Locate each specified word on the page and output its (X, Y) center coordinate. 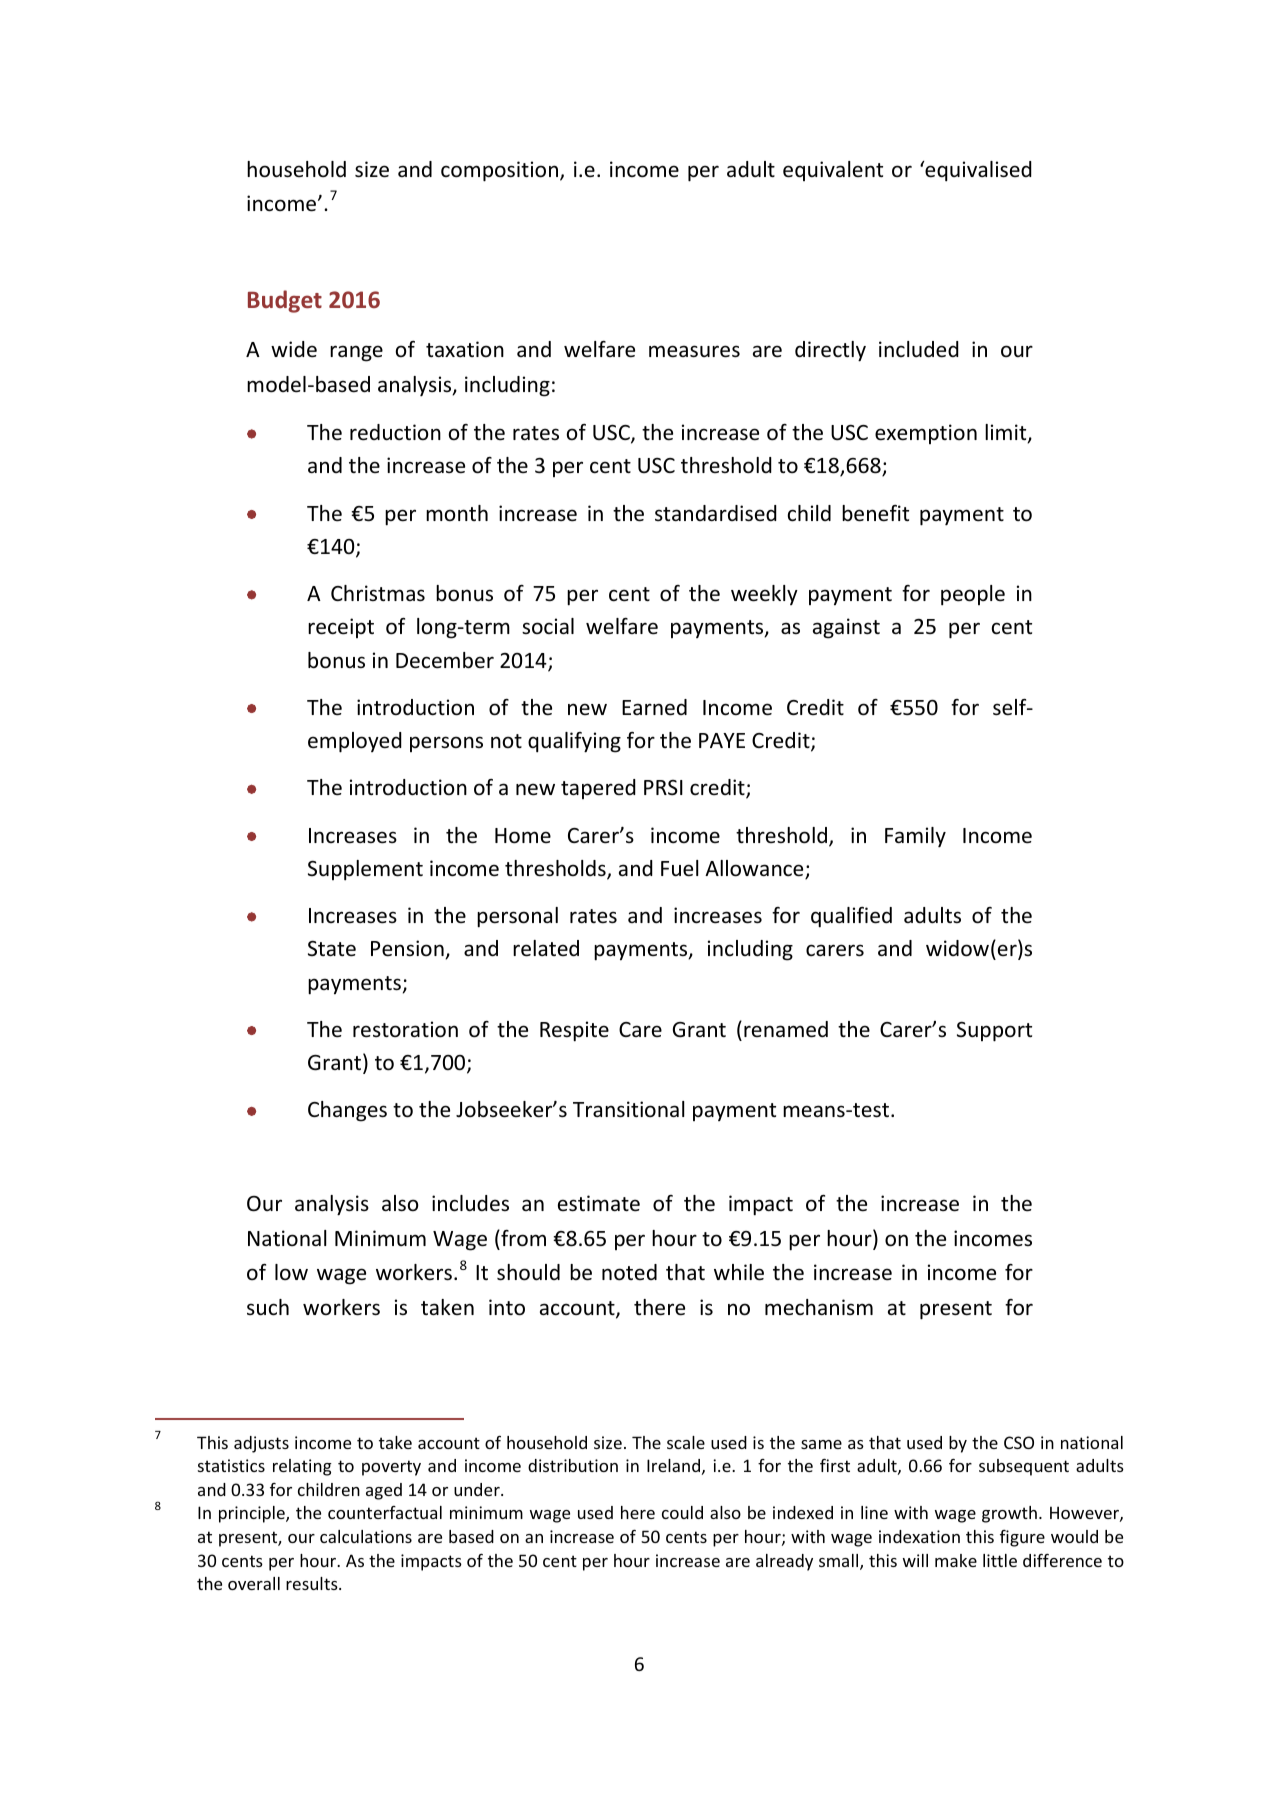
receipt (341, 628)
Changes (347, 1111)
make (956, 1560)
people (973, 595)
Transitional (628, 1109)
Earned (654, 707)
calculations (366, 1536)
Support (994, 1031)
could (682, 1512)
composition (501, 171)
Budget (285, 301)
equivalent (833, 171)
